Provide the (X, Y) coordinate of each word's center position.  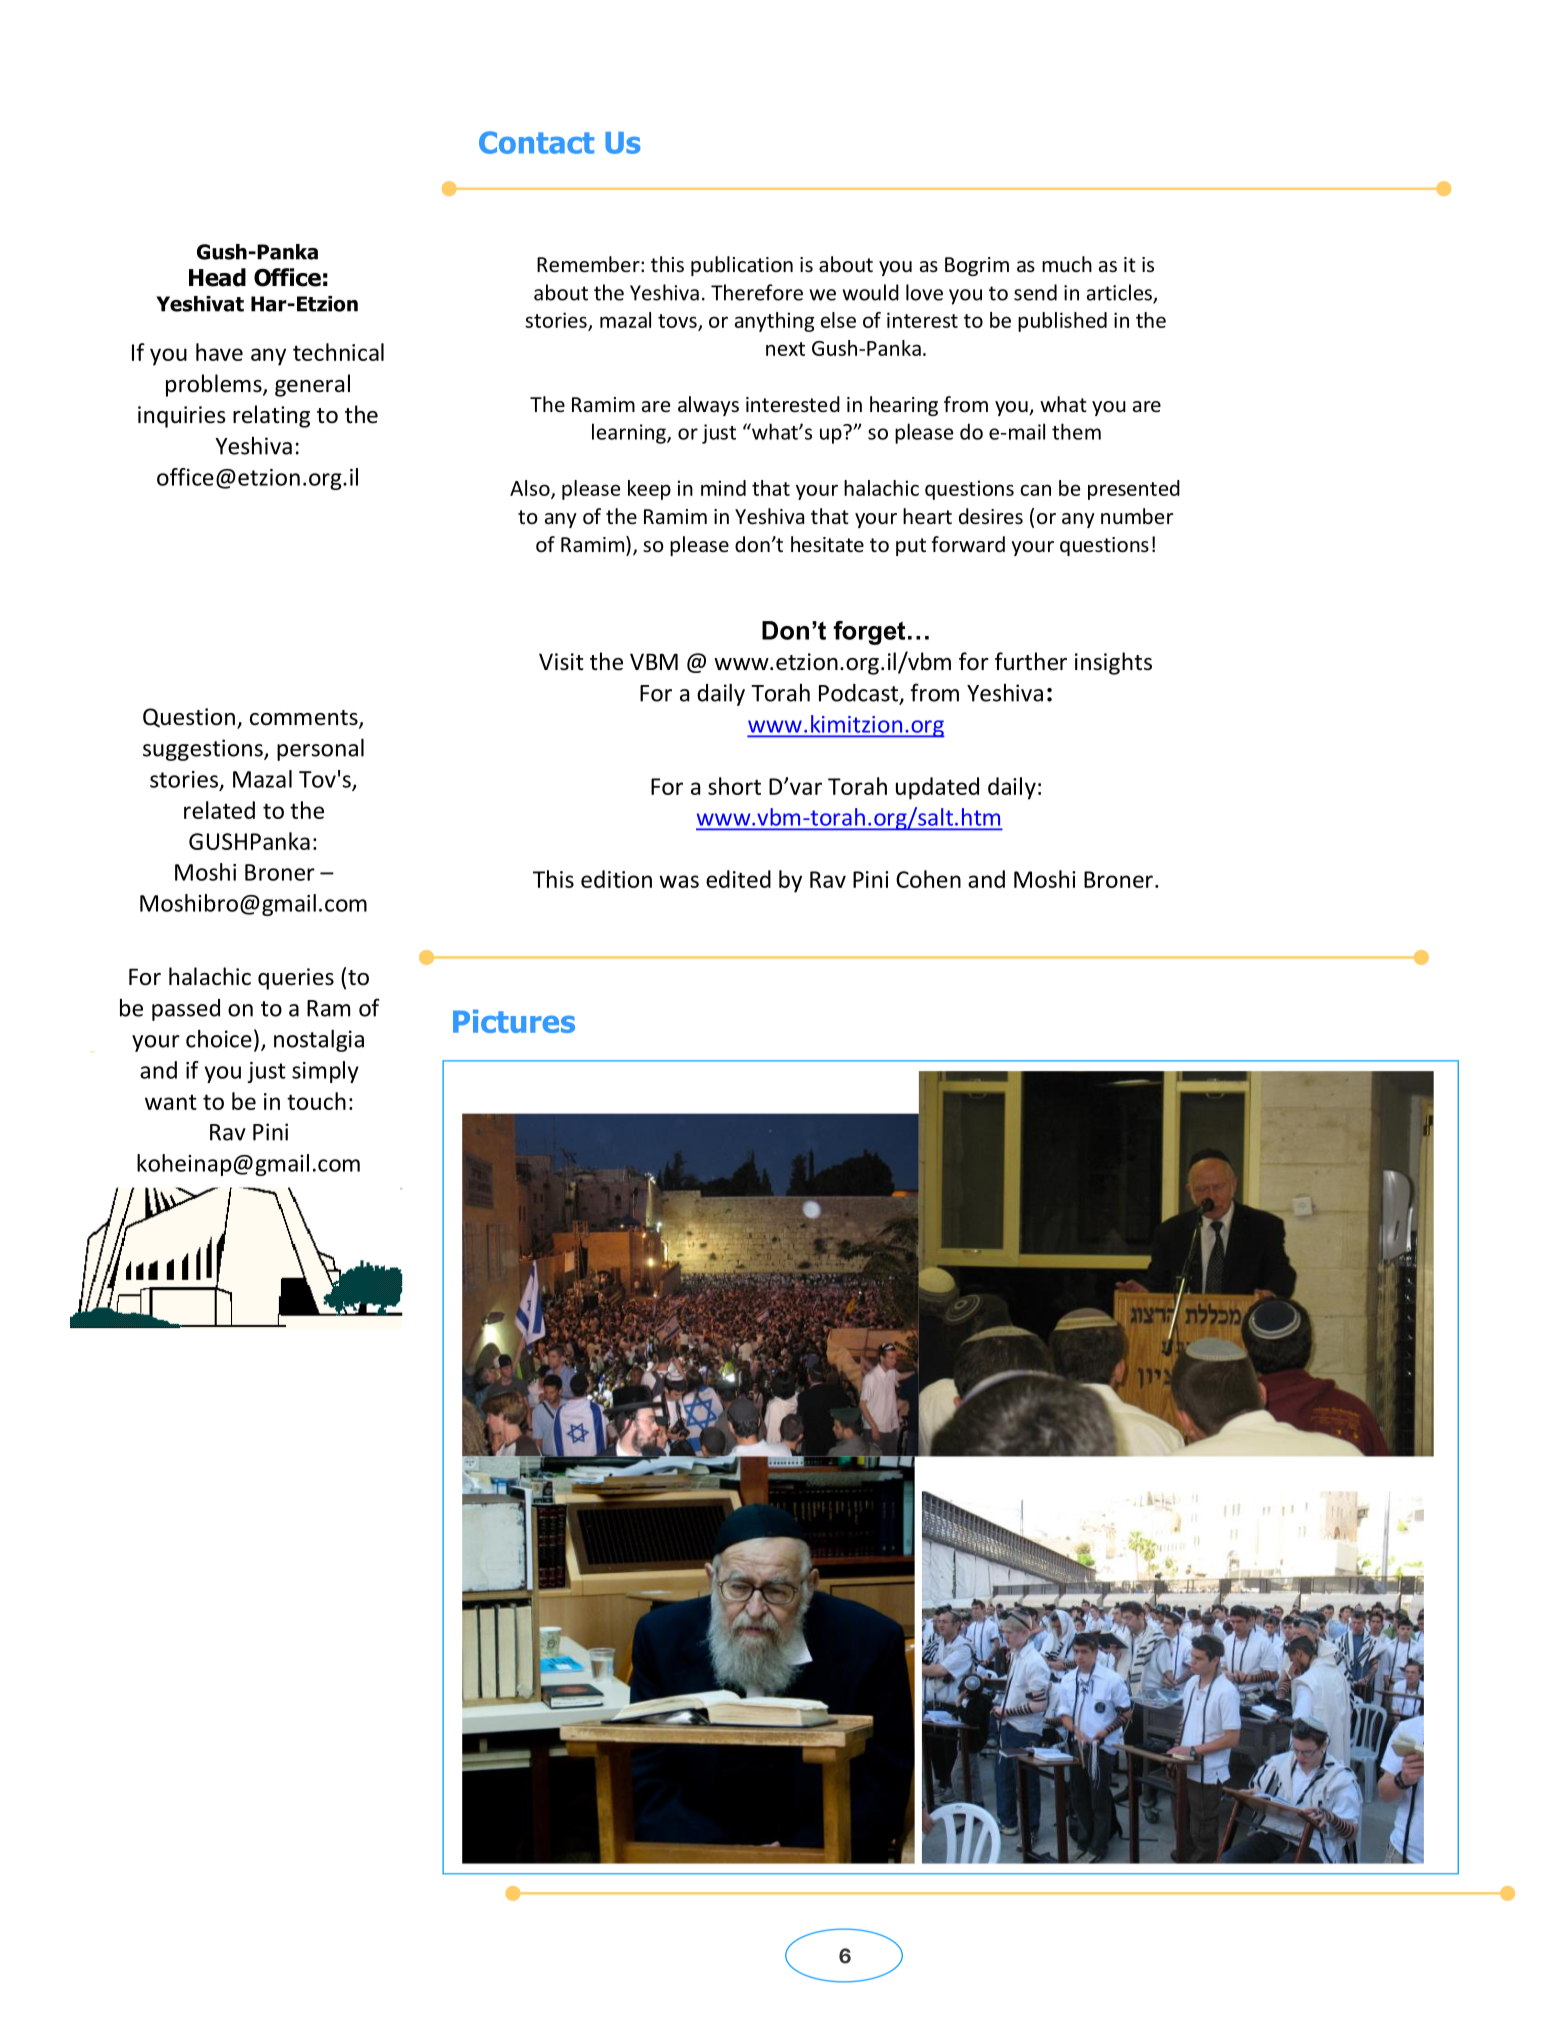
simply (325, 1072)
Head (217, 277)
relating (271, 416)
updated (937, 788)
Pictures (514, 1021)
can (1035, 490)
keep (649, 490)
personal (320, 749)
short (734, 786)
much (1067, 264)
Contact (536, 142)
